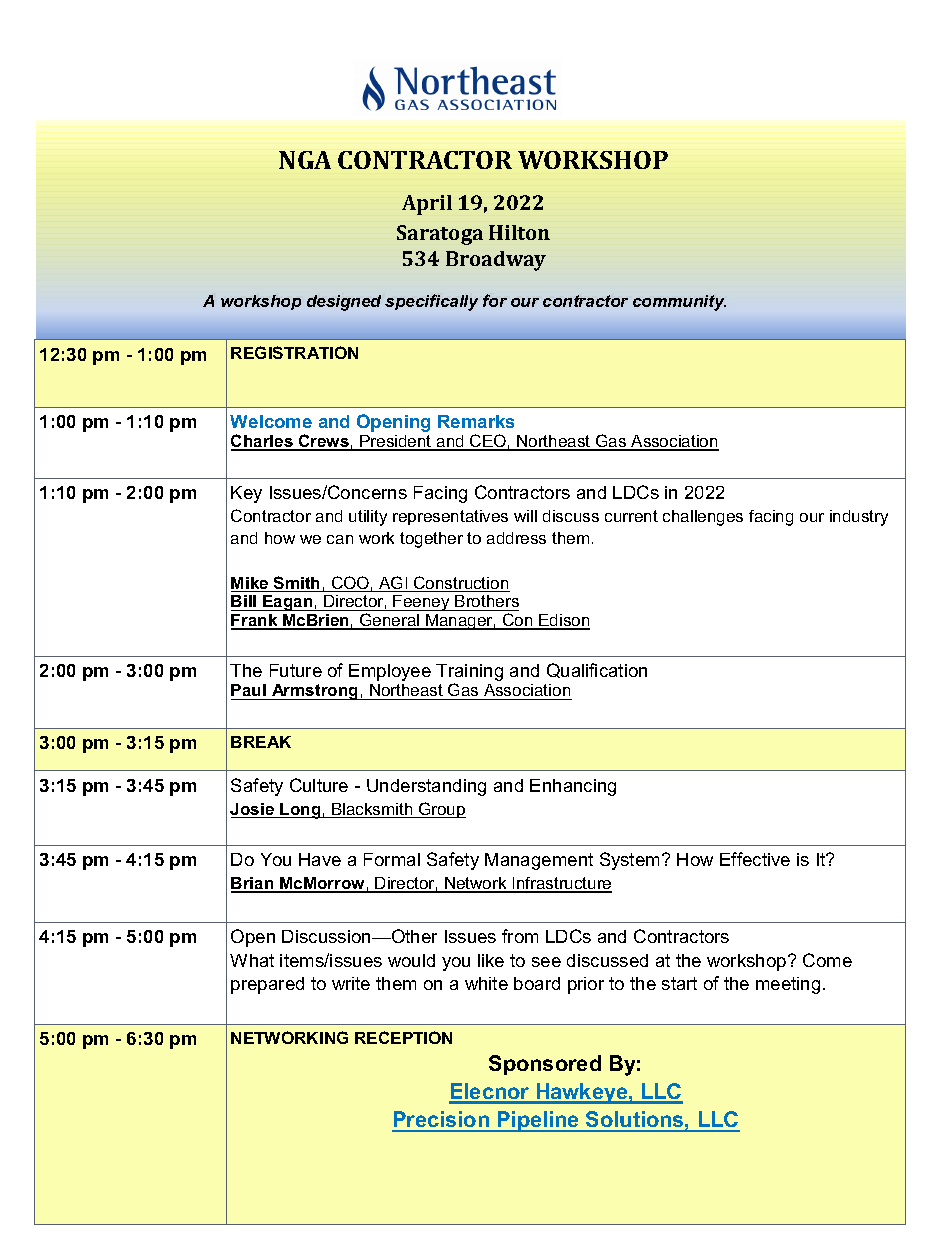 The height and width of the screenshot is (1233, 952). What do you see at coordinates (403, 1037) in the screenshot?
I see `RECEPTION` at bounding box center [403, 1037].
